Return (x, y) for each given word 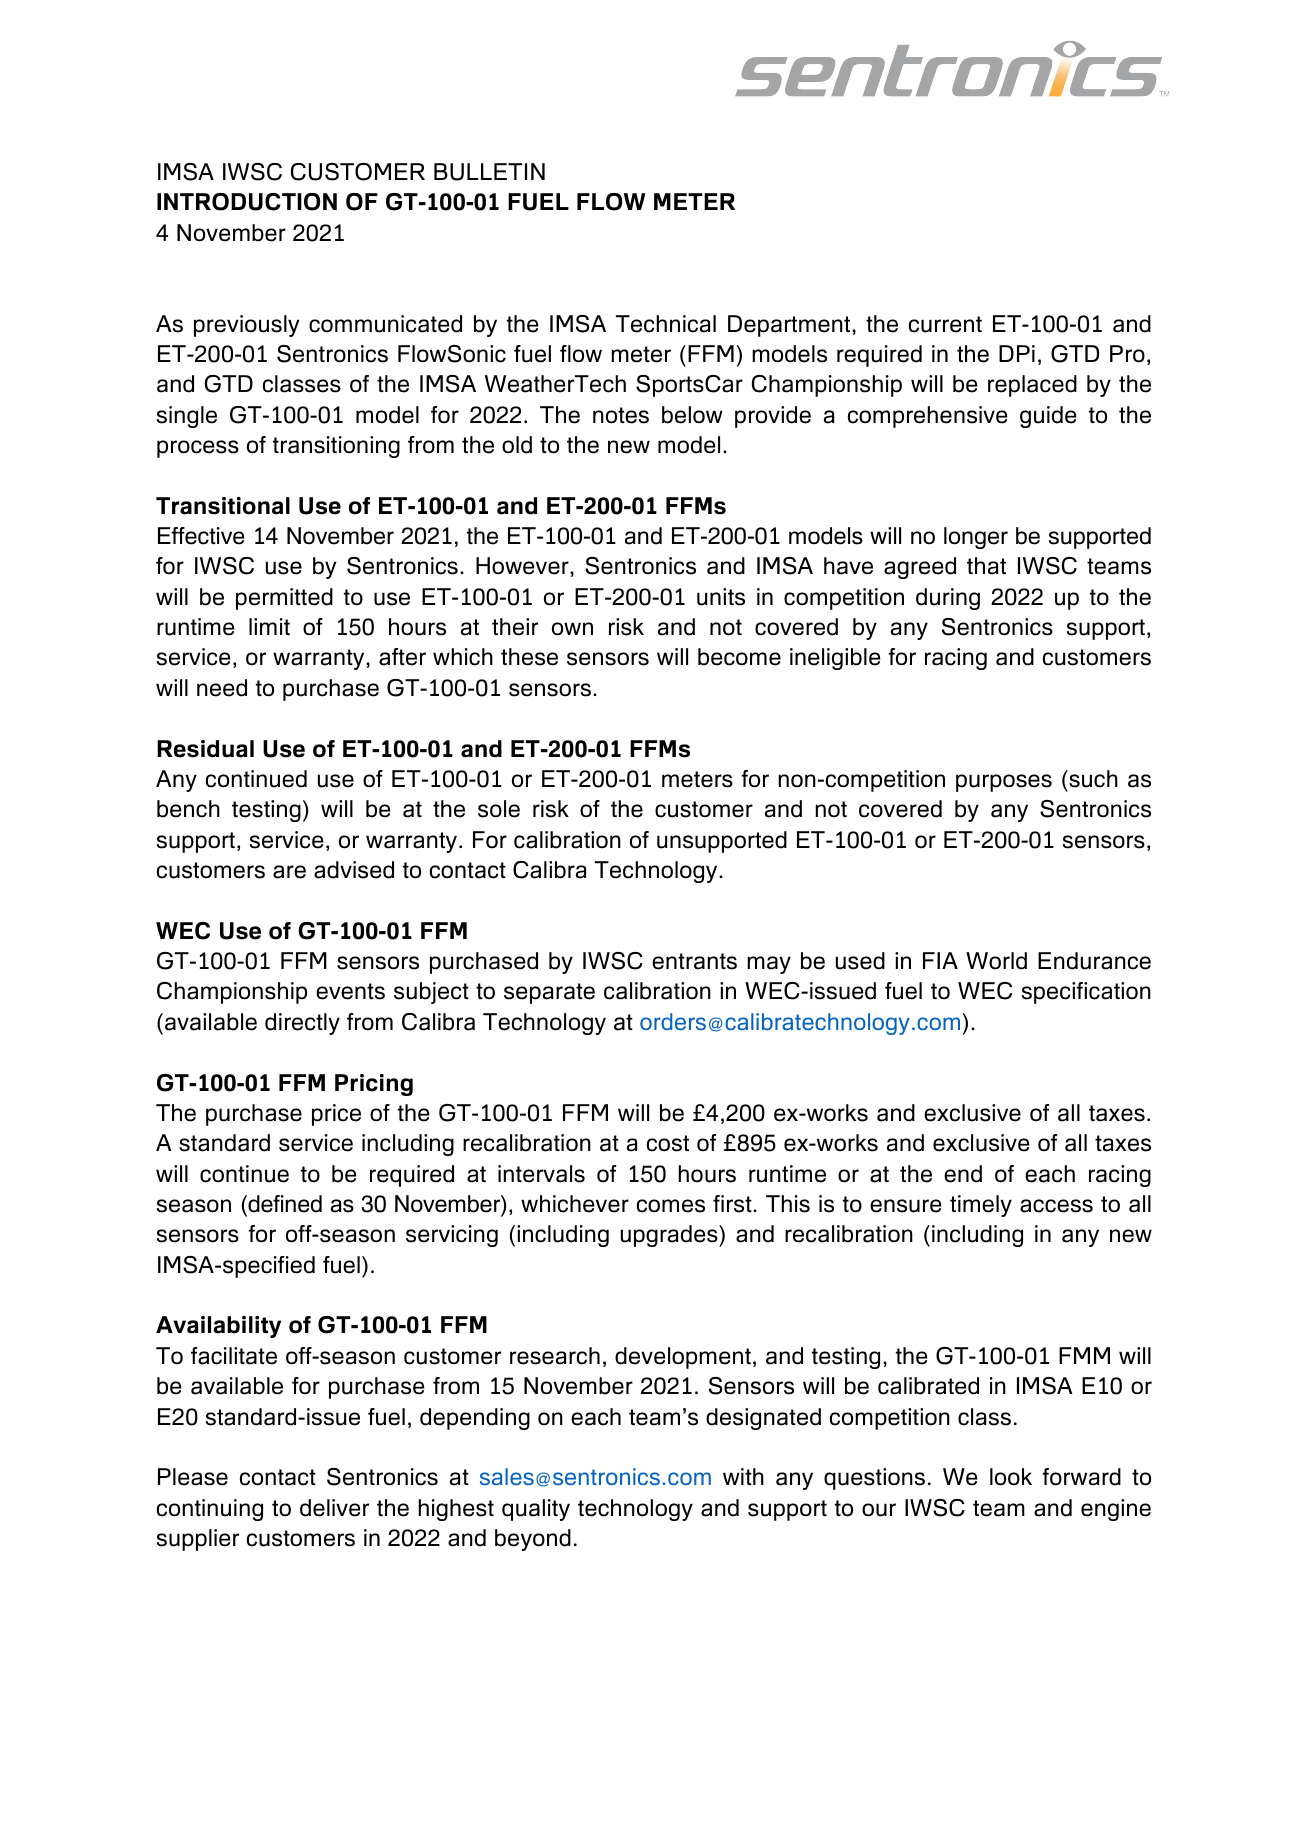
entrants (694, 961)
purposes (1004, 783)
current (945, 324)
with (743, 1476)
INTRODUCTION (247, 202)
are (289, 872)
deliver (334, 1508)
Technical (666, 324)
